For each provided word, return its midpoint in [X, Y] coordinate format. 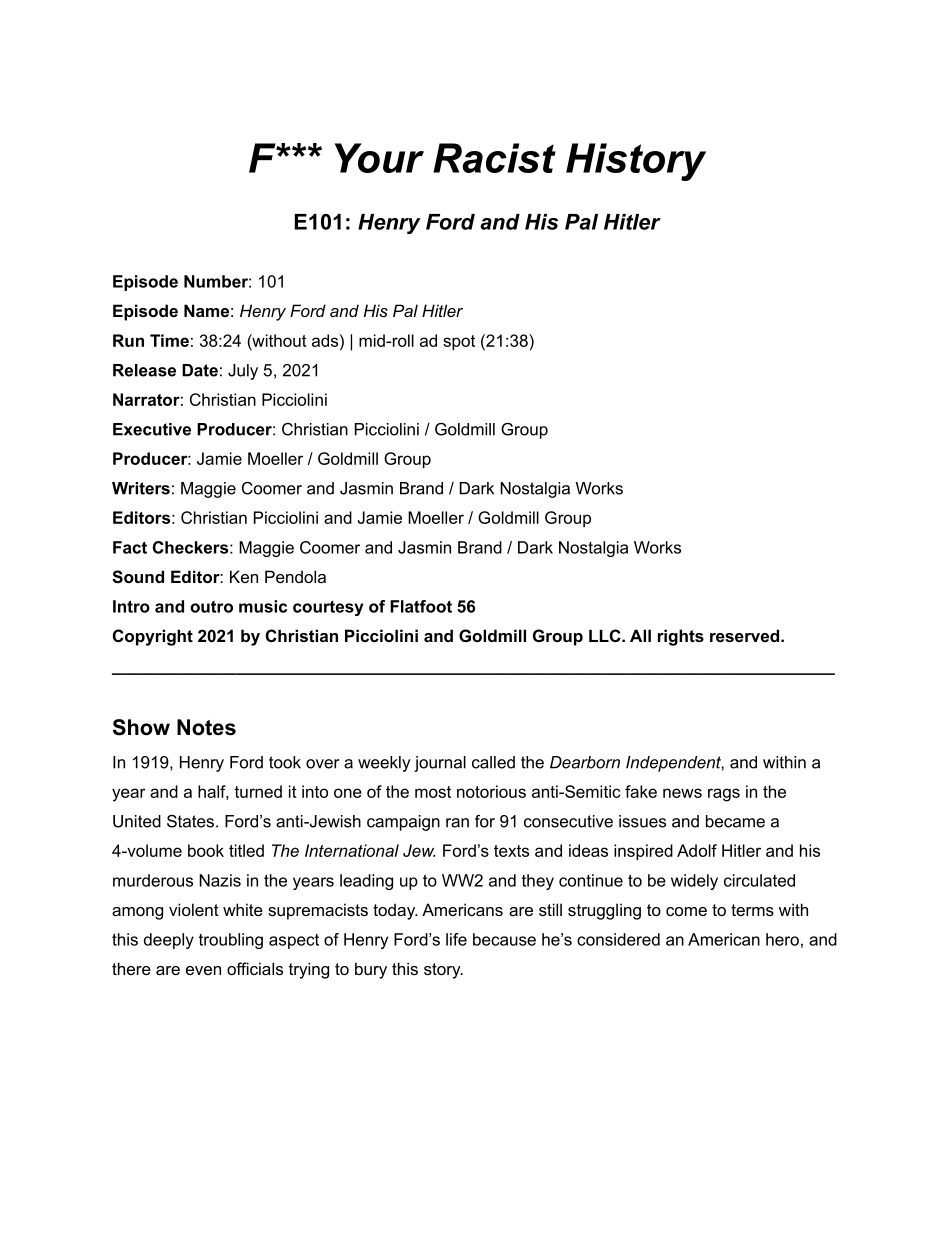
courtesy [328, 608]
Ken [244, 576]
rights [681, 637]
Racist [494, 158]
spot [459, 342]
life [456, 939]
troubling [231, 941]
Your [379, 158]
